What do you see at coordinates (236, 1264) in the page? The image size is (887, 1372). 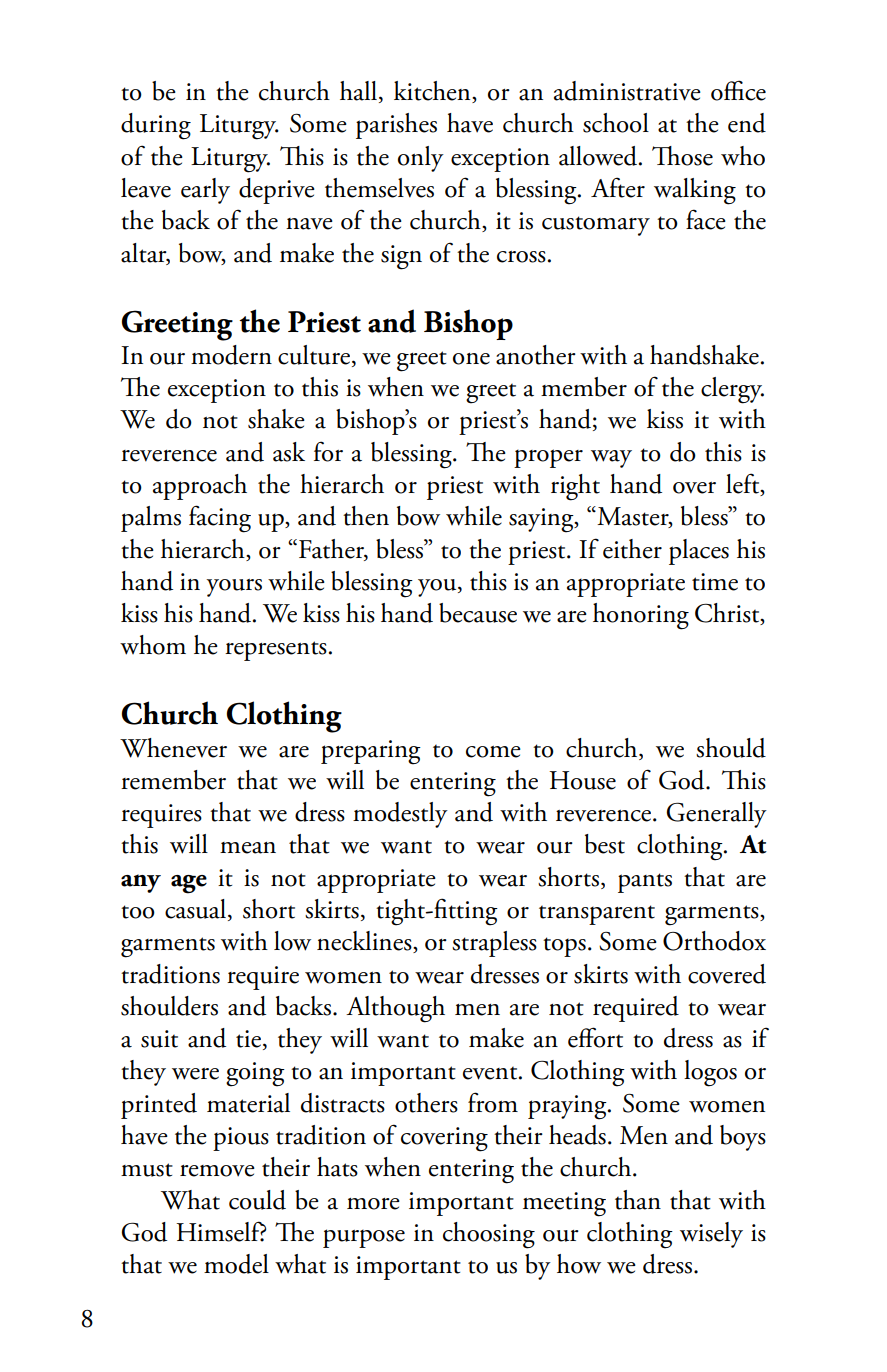 I see `model` at bounding box center [236, 1264].
